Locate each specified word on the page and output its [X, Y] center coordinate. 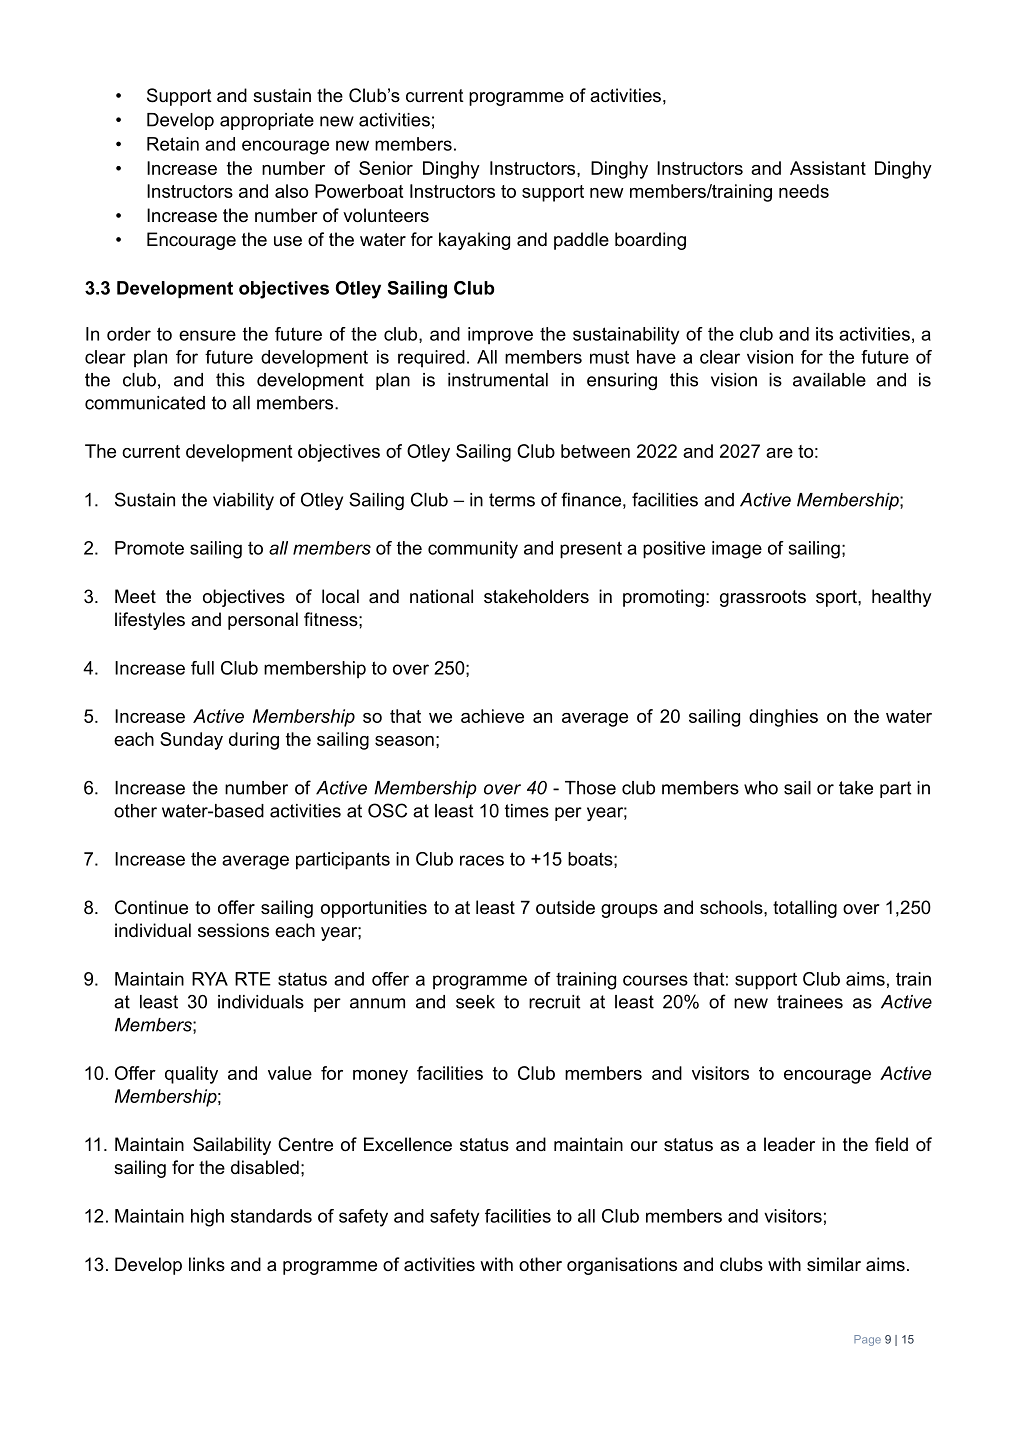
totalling [805, 909]
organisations [622, 1266]
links [207, 1264]
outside [565, 907]
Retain [173, 144]
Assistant [828, 168]
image [737, 550]
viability [243, 501]
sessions [233, 930]
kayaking [474, 241]
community [473, 550]
